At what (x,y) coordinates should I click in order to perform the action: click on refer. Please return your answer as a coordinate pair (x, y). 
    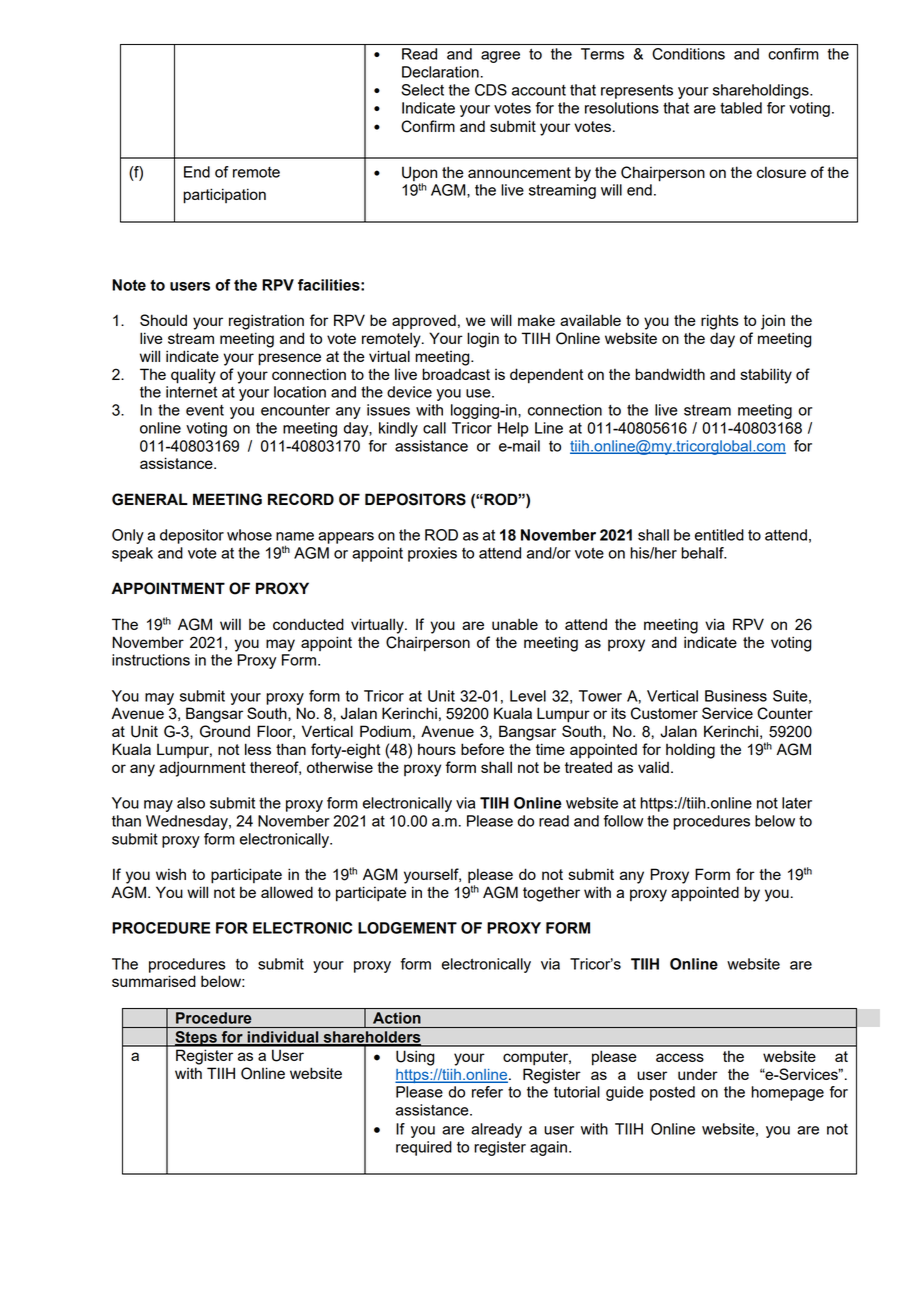
    Looking at the image, I should click on (487, 1092).
